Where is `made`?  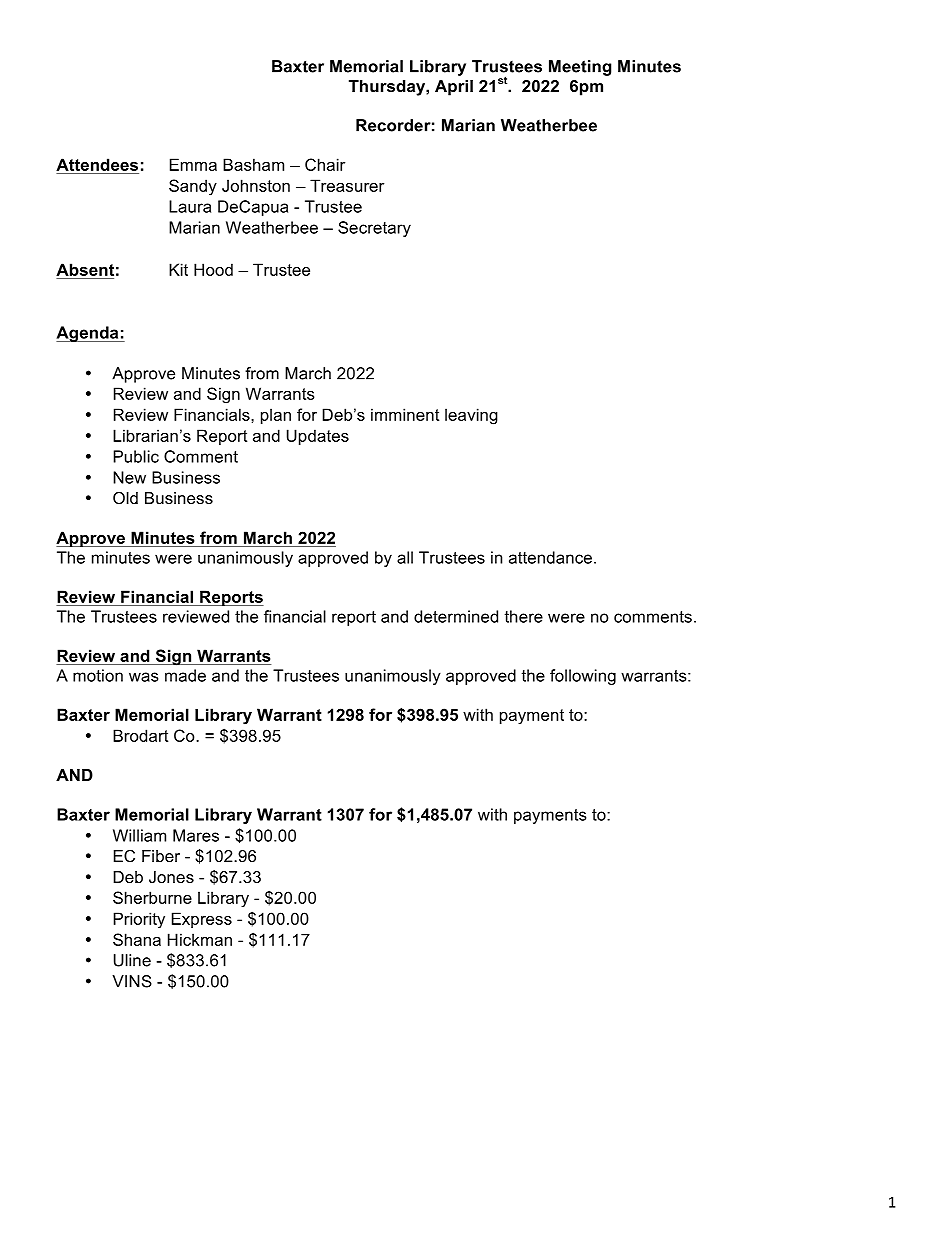
made is located at coordinates (185, 675).
